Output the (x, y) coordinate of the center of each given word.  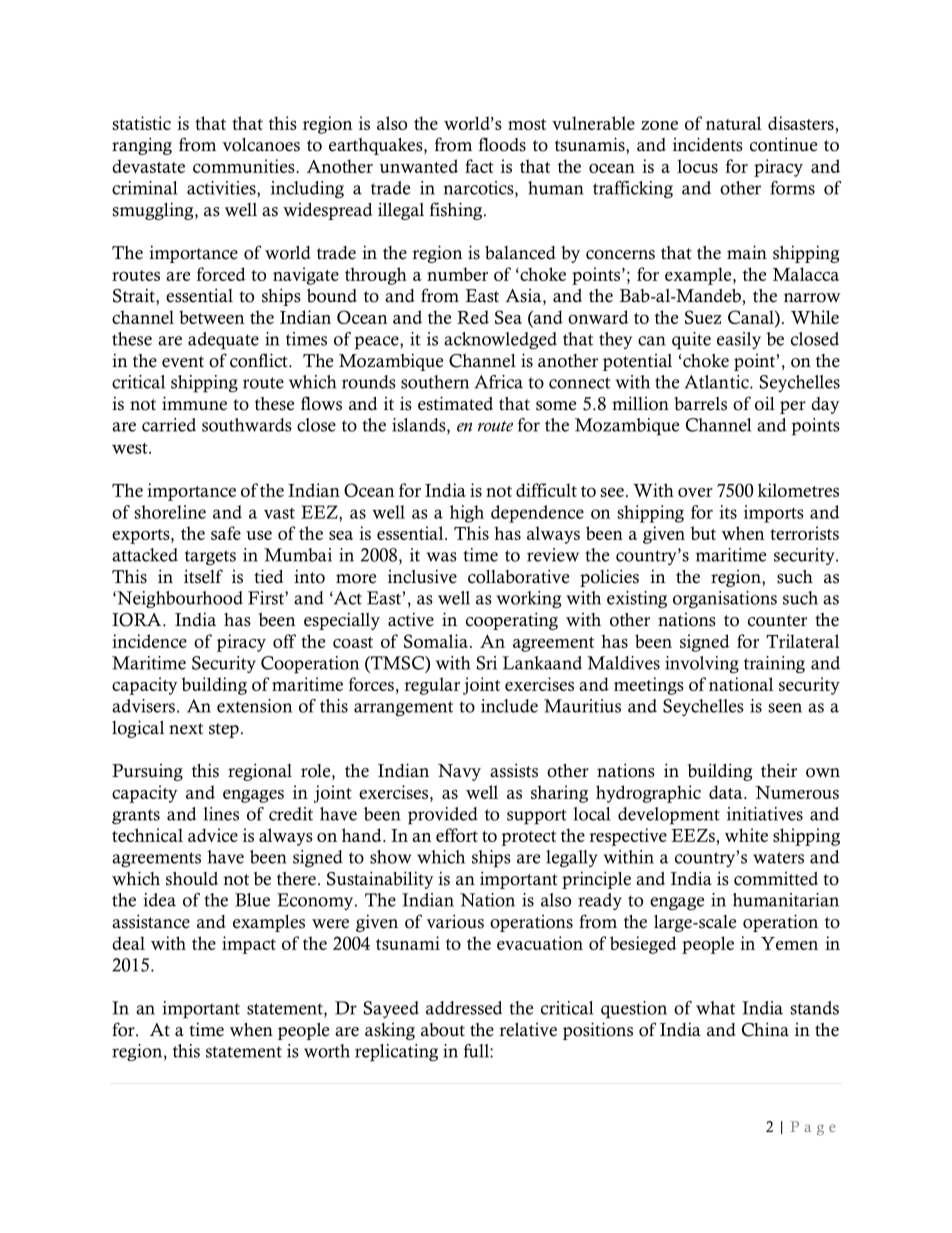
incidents (708, 144)
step (224, 730)
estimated (455, 403)
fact (479, 166)
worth (327, 1051)
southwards (247, 425)
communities (245, 166)
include (509, 706)
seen (785, 708)
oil (765, 403)
